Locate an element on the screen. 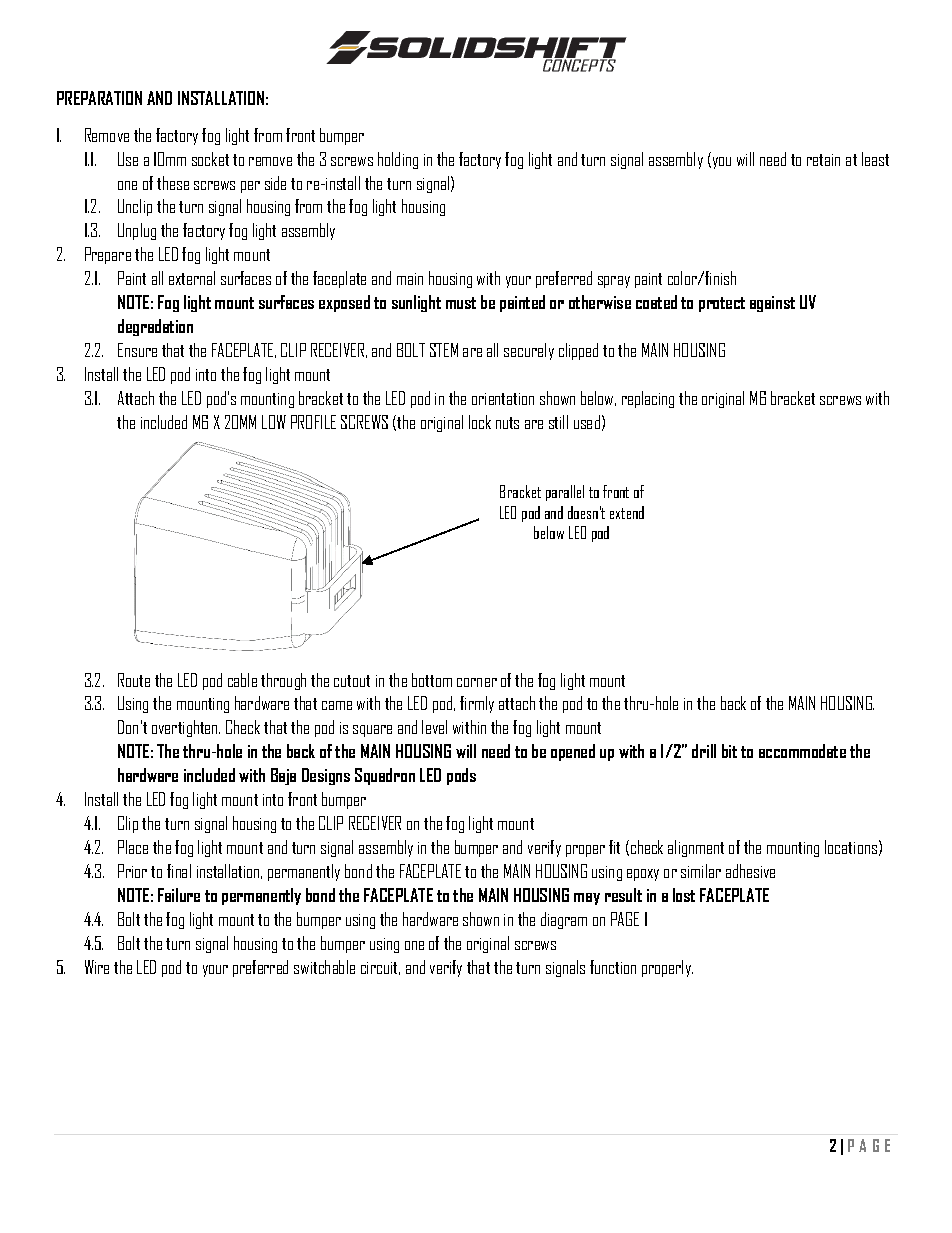  retain is located at coordinates (823, 160).
